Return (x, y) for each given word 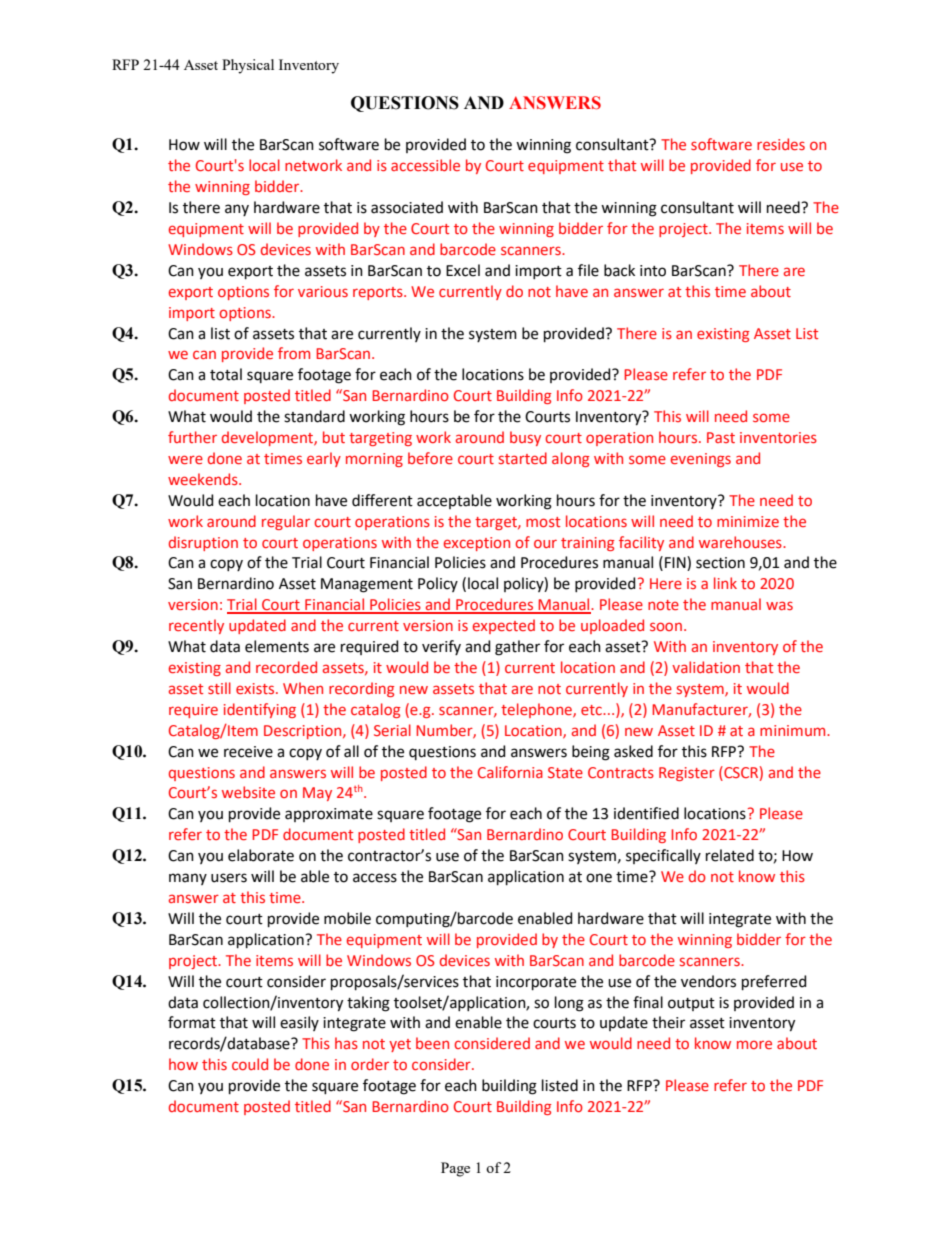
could (250, 1064)
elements (277, 646)
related (730, 855)
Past (721, 437)
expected (504, 626)
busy (525, 438)
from (294, 353)
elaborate (261, 855)
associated (407, 207)
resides (781, 144)
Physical (248, 66)
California (510, 772)
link (725, 583)
